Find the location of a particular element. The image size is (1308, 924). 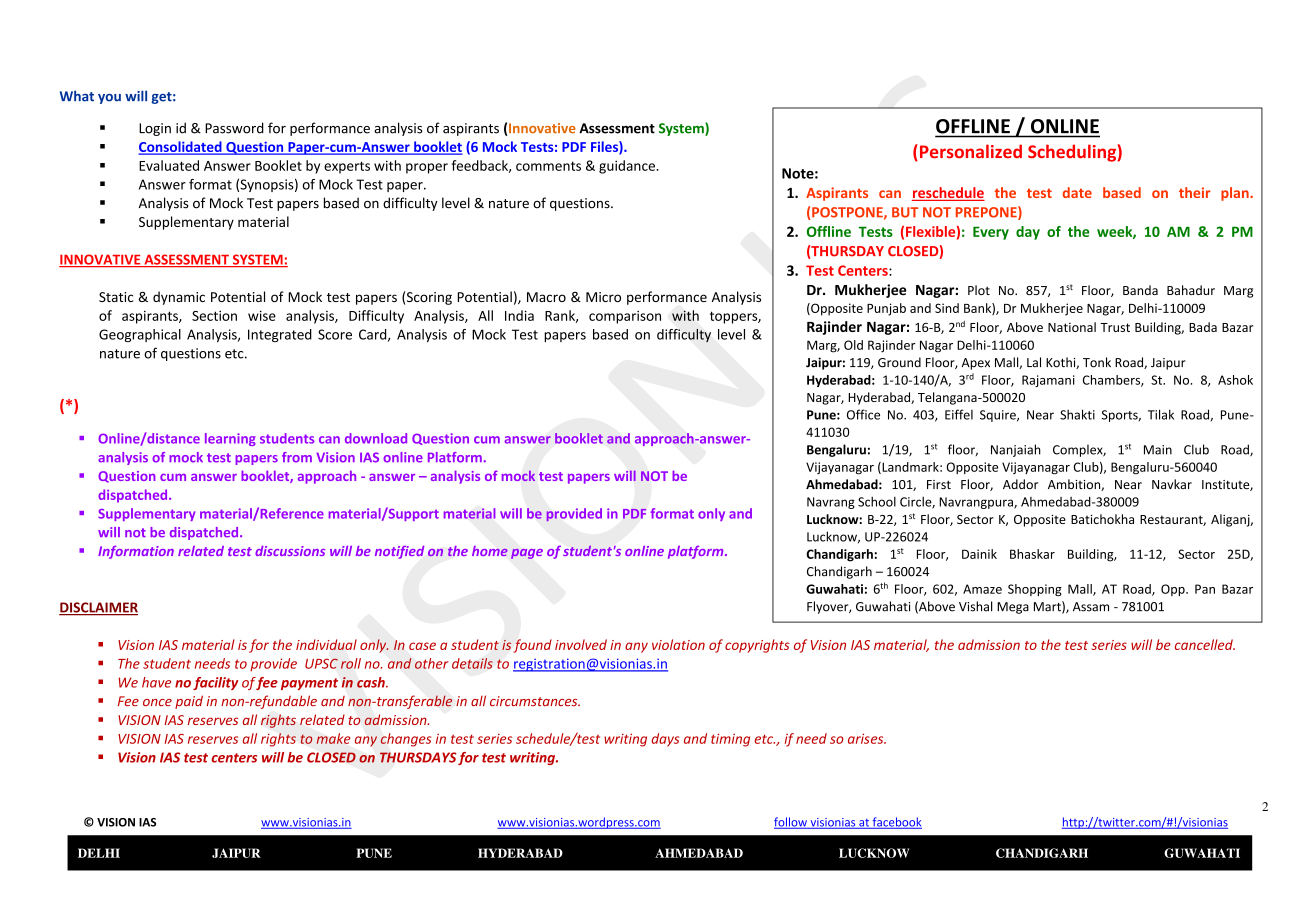

guidance is located at coordinates (628, 167).
